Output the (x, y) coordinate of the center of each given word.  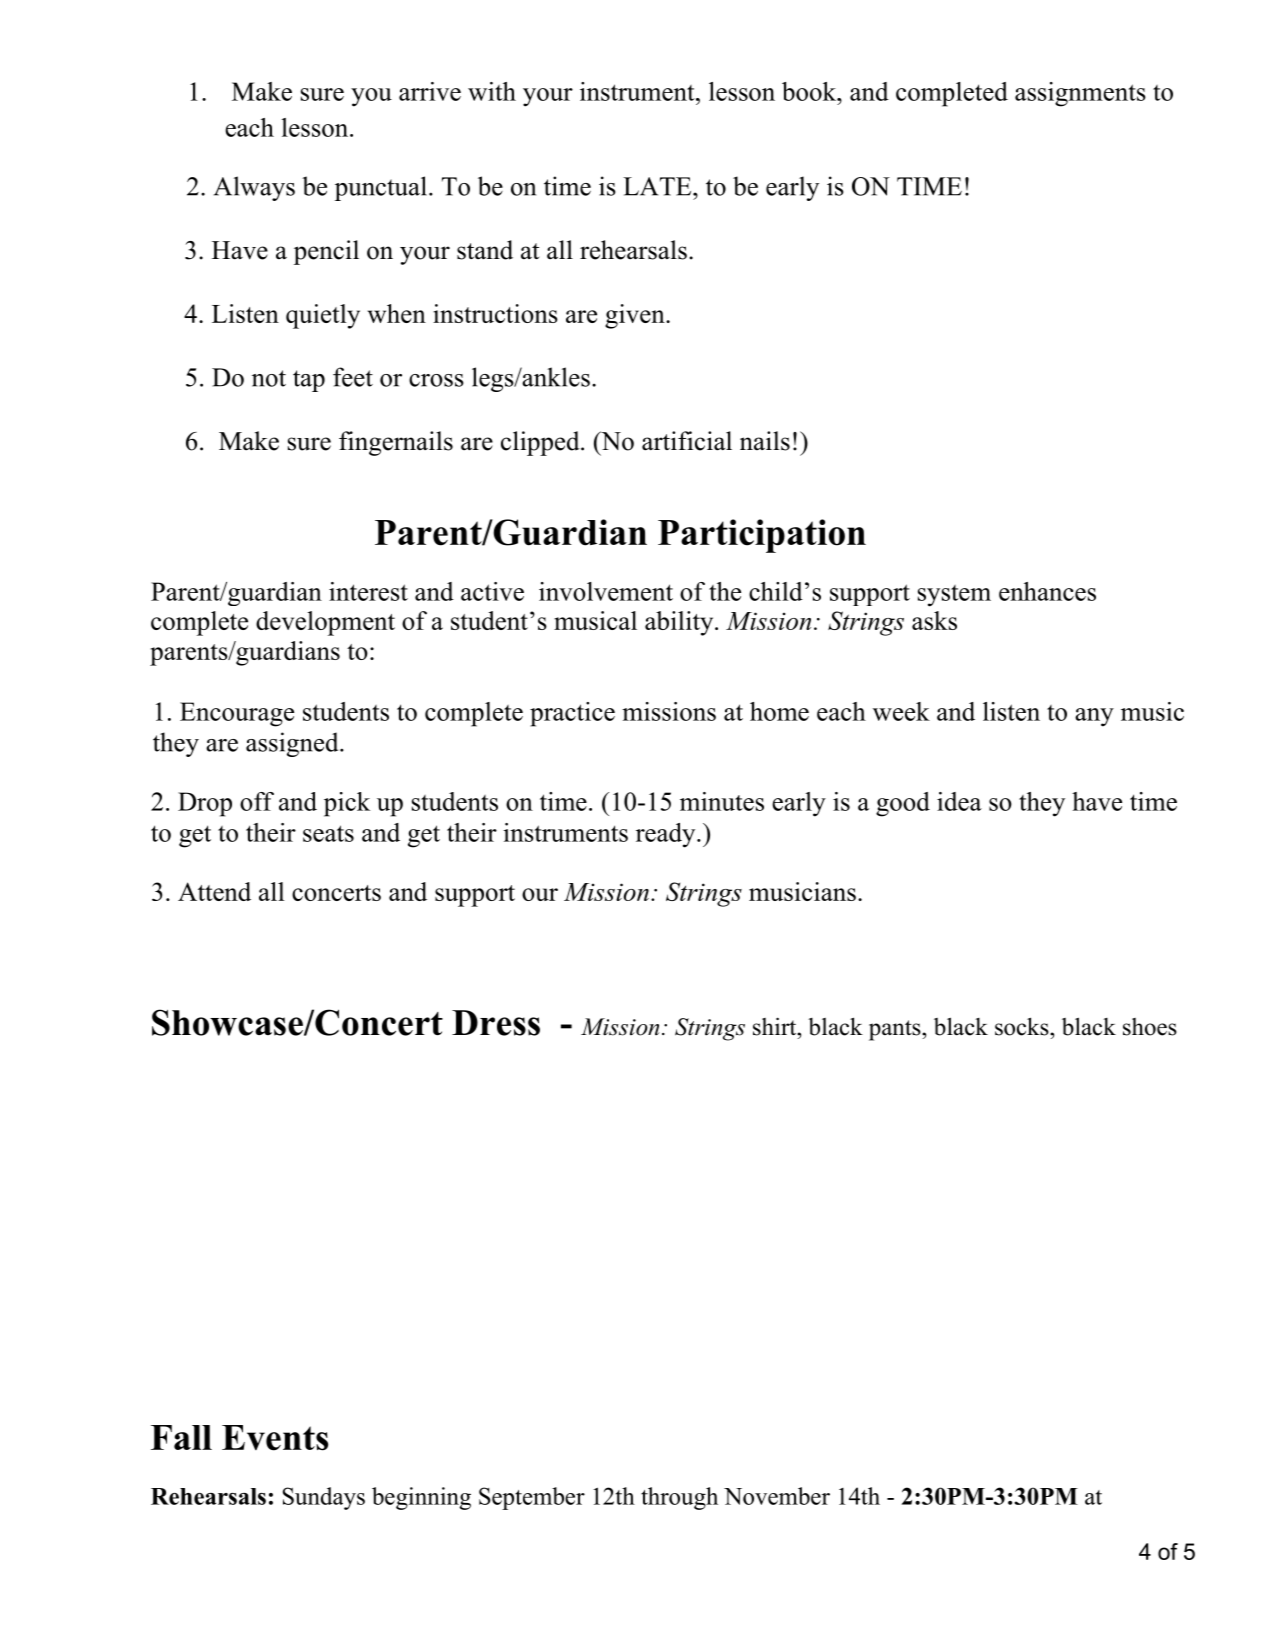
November (777, 1496)
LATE (658, 186)
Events (275, 1438)
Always (254, 188)
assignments (1080, 94)
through (679, 1498)
